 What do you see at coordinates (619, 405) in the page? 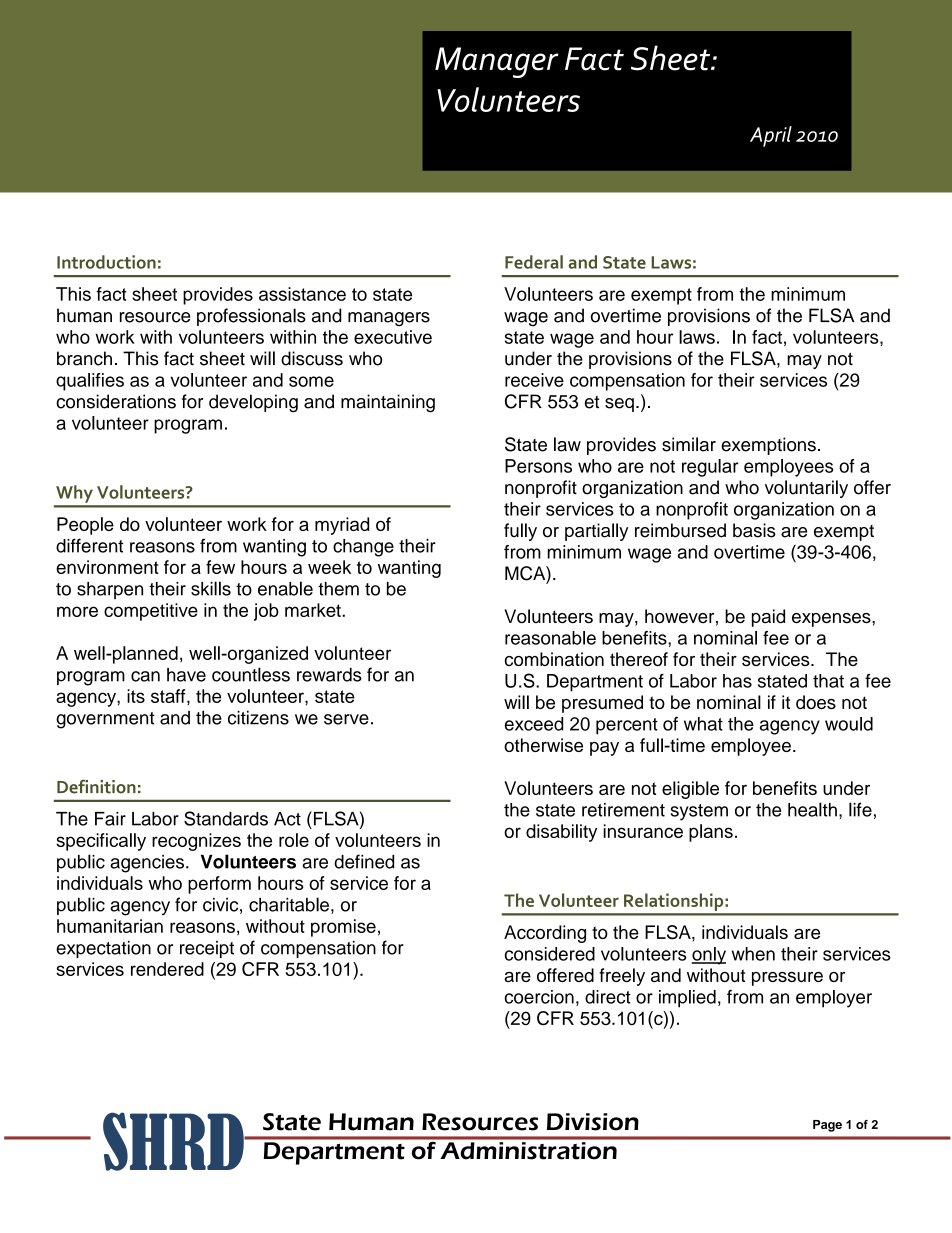
I see `seq` at bounding box center [619, 405].
